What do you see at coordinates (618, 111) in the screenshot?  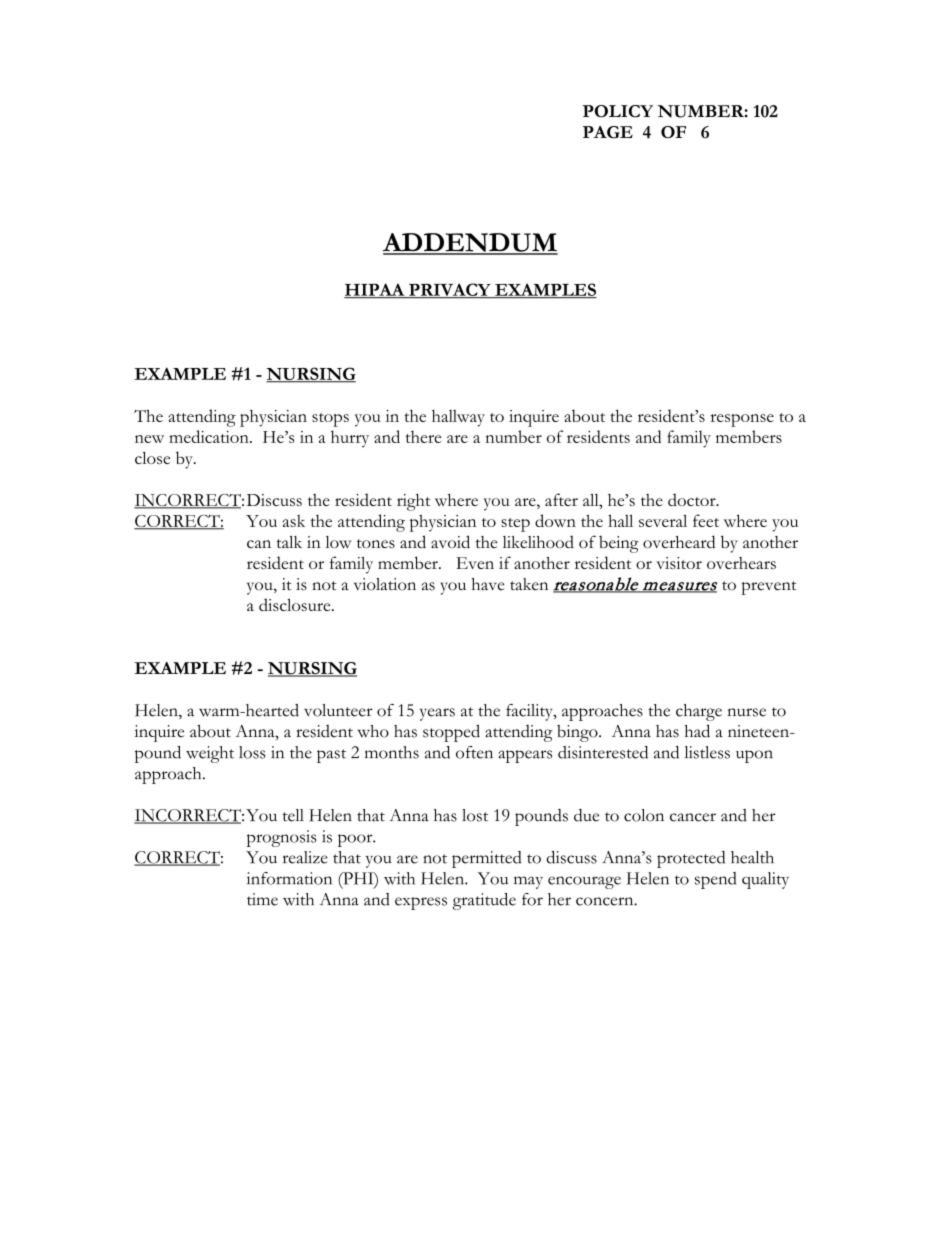 I see `POLICY` at bounding box center [618, 111].
